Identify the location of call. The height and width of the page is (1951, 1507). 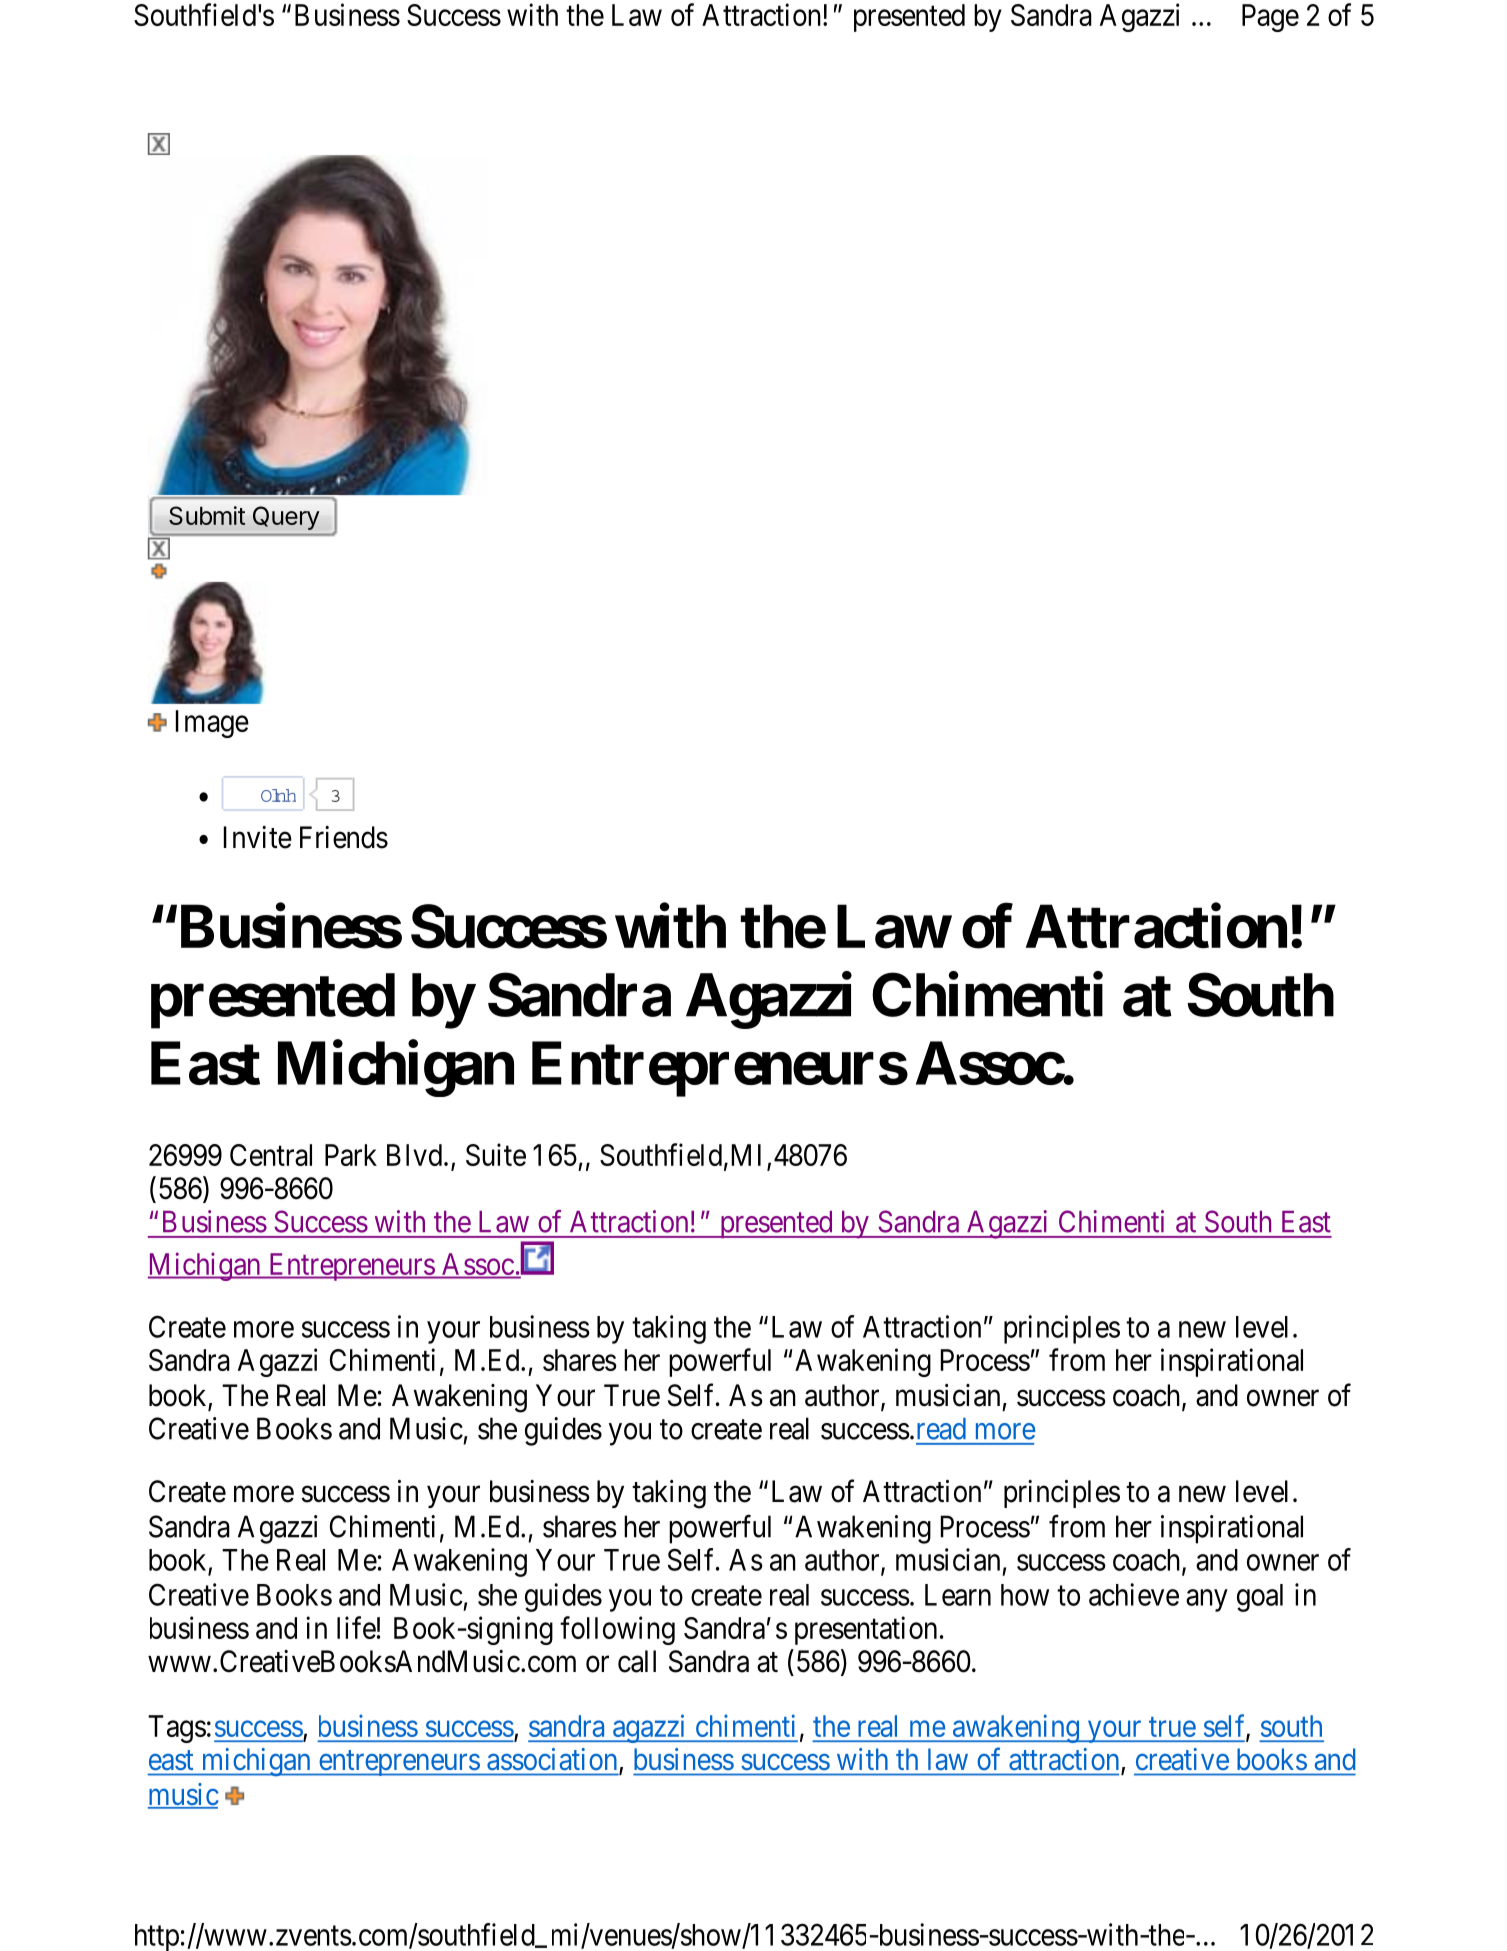
(637, 1661).
